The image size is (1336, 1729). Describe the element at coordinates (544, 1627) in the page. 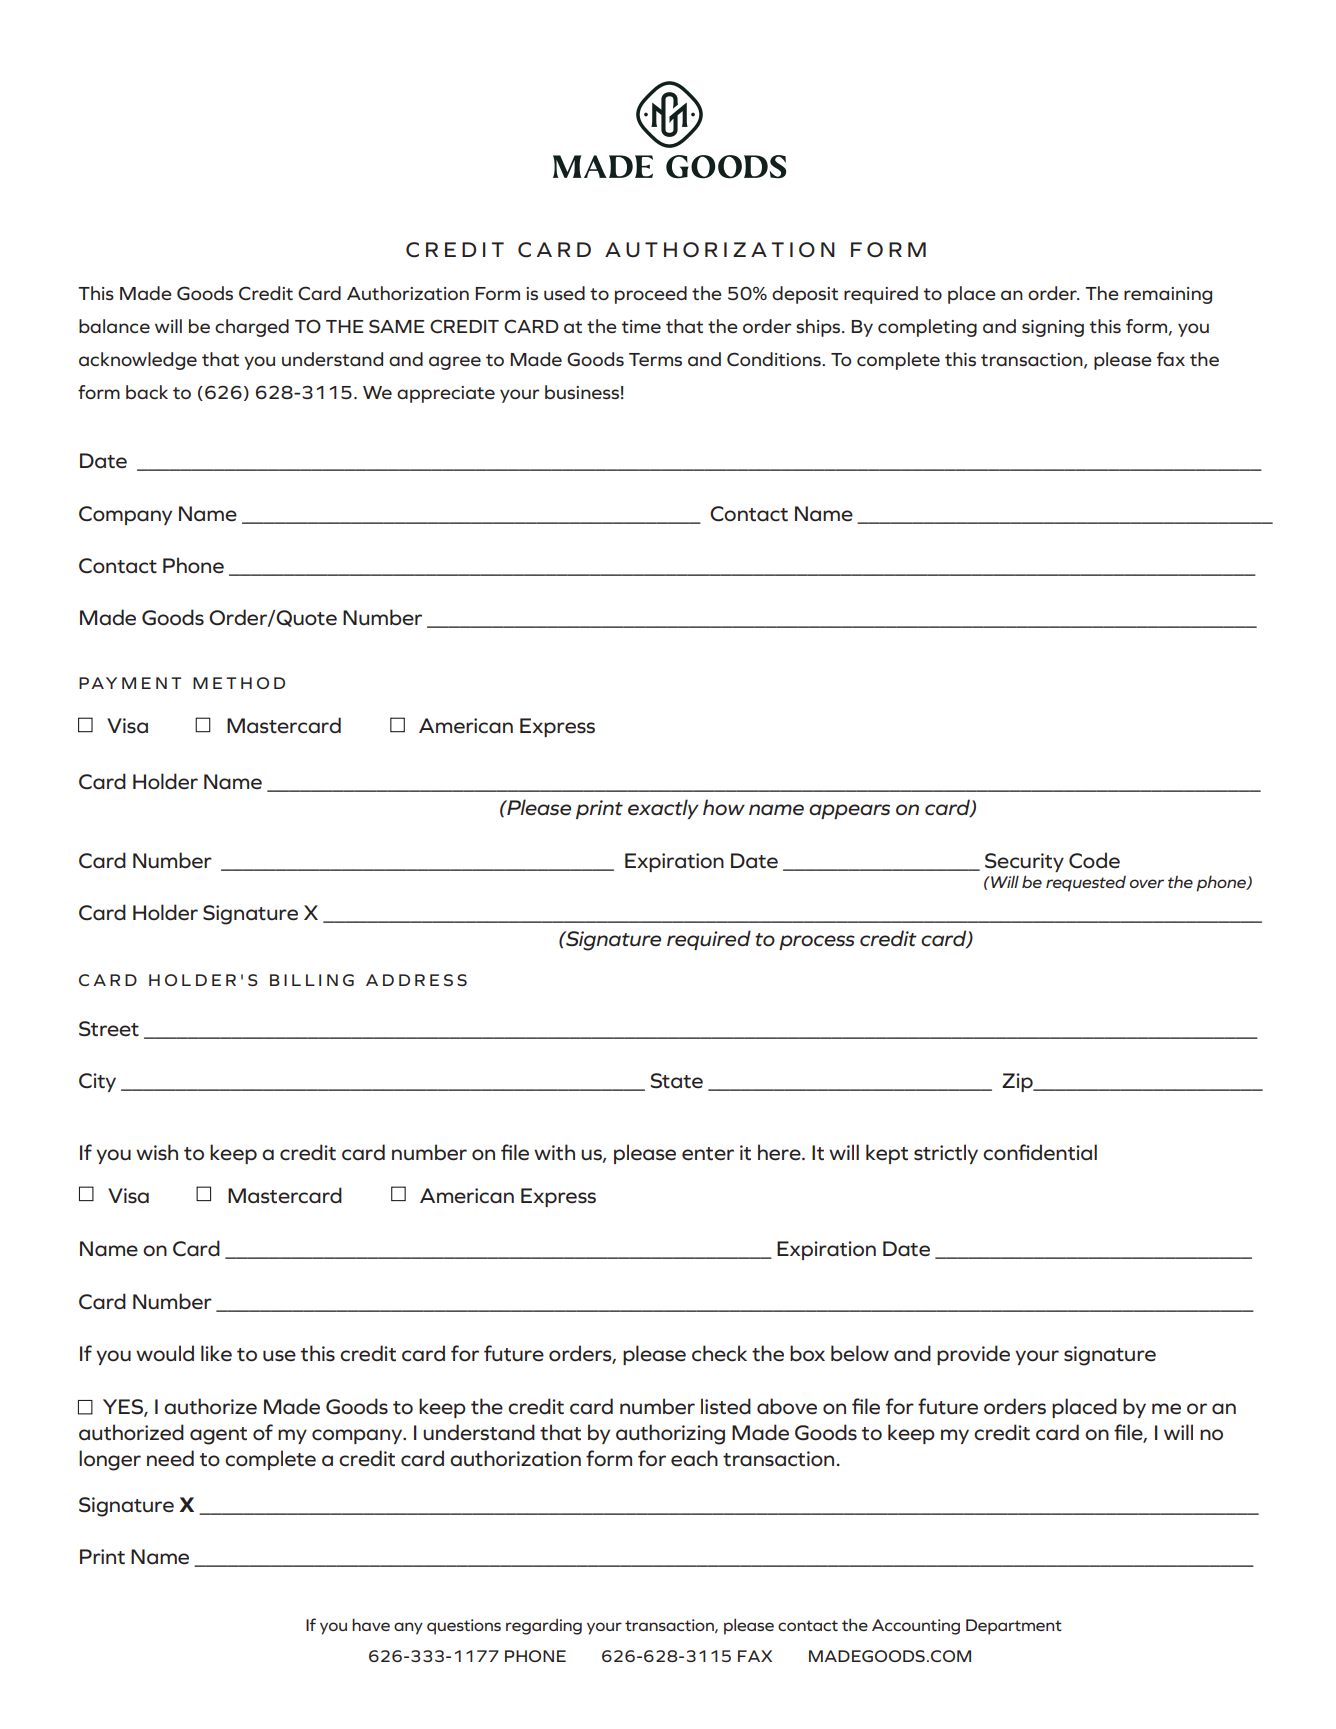

I see `regarding` at that location.
